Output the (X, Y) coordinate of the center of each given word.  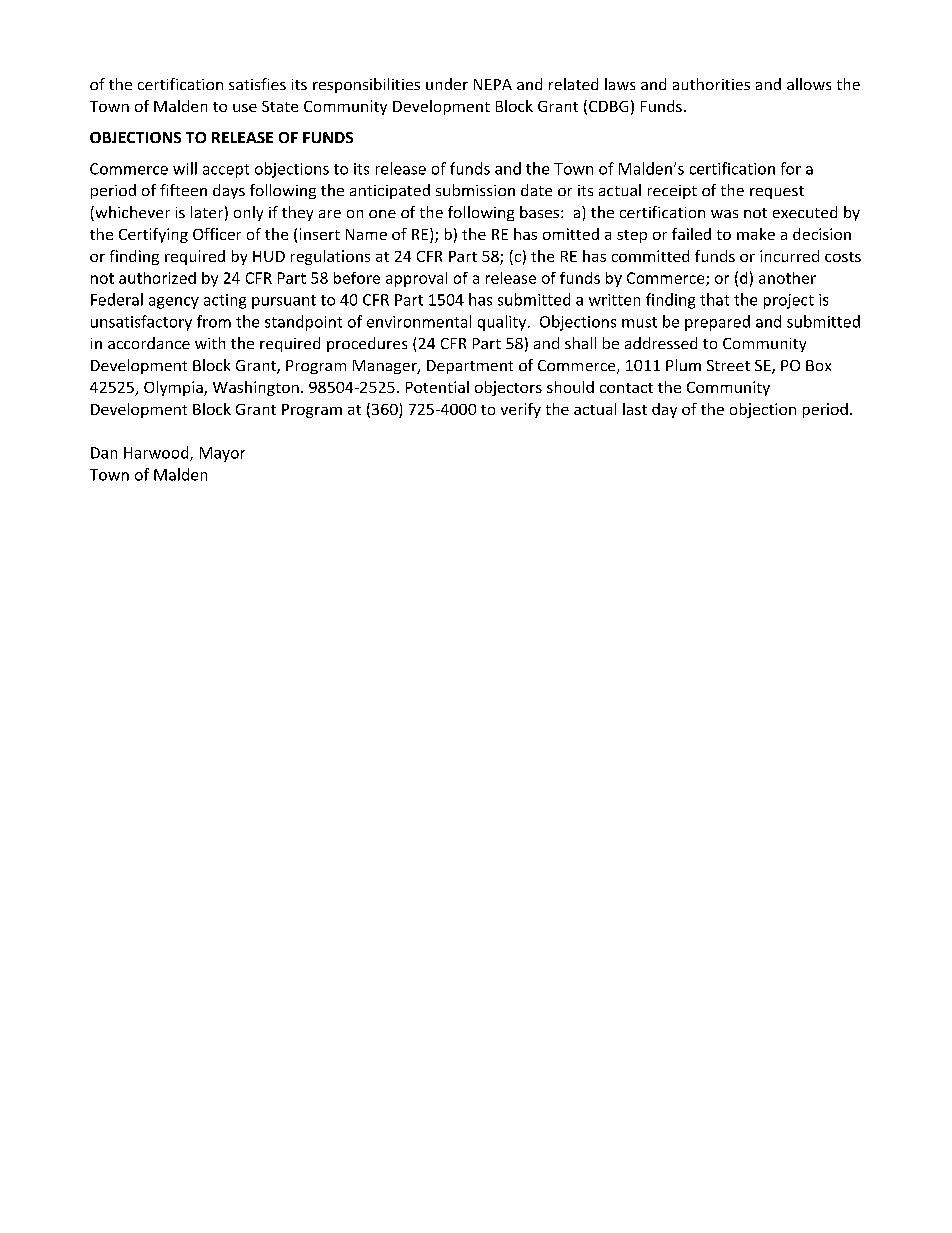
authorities (711, 84)
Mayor (222, 454)
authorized (157, 278)
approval (416, 279)
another (787, 278)
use (245, 108)
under (447, 84)
